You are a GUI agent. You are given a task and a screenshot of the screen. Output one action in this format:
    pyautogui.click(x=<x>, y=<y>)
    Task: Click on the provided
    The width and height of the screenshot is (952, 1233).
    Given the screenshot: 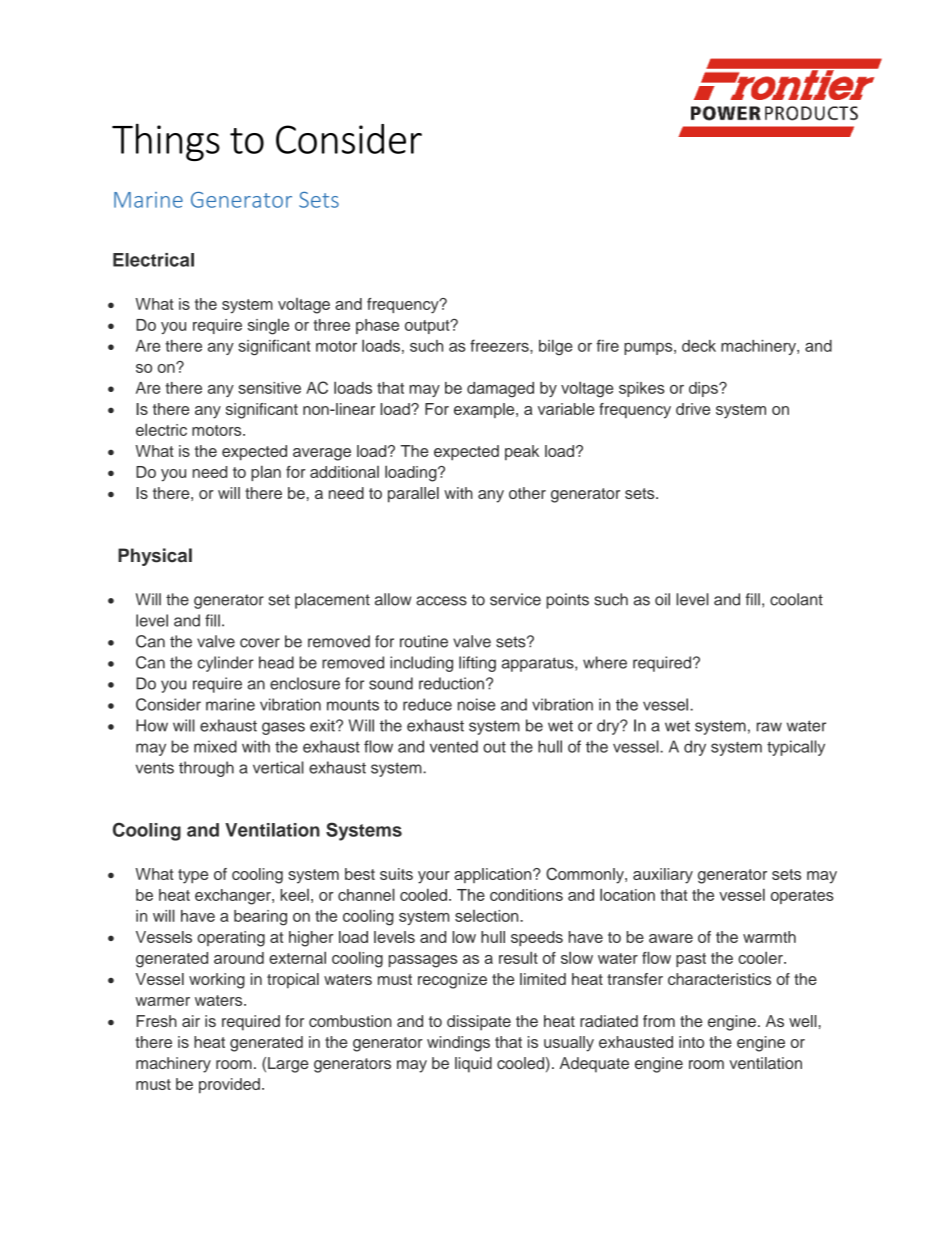 What is the action you would take?
    pyautogui.click(x=229, y=1086)
